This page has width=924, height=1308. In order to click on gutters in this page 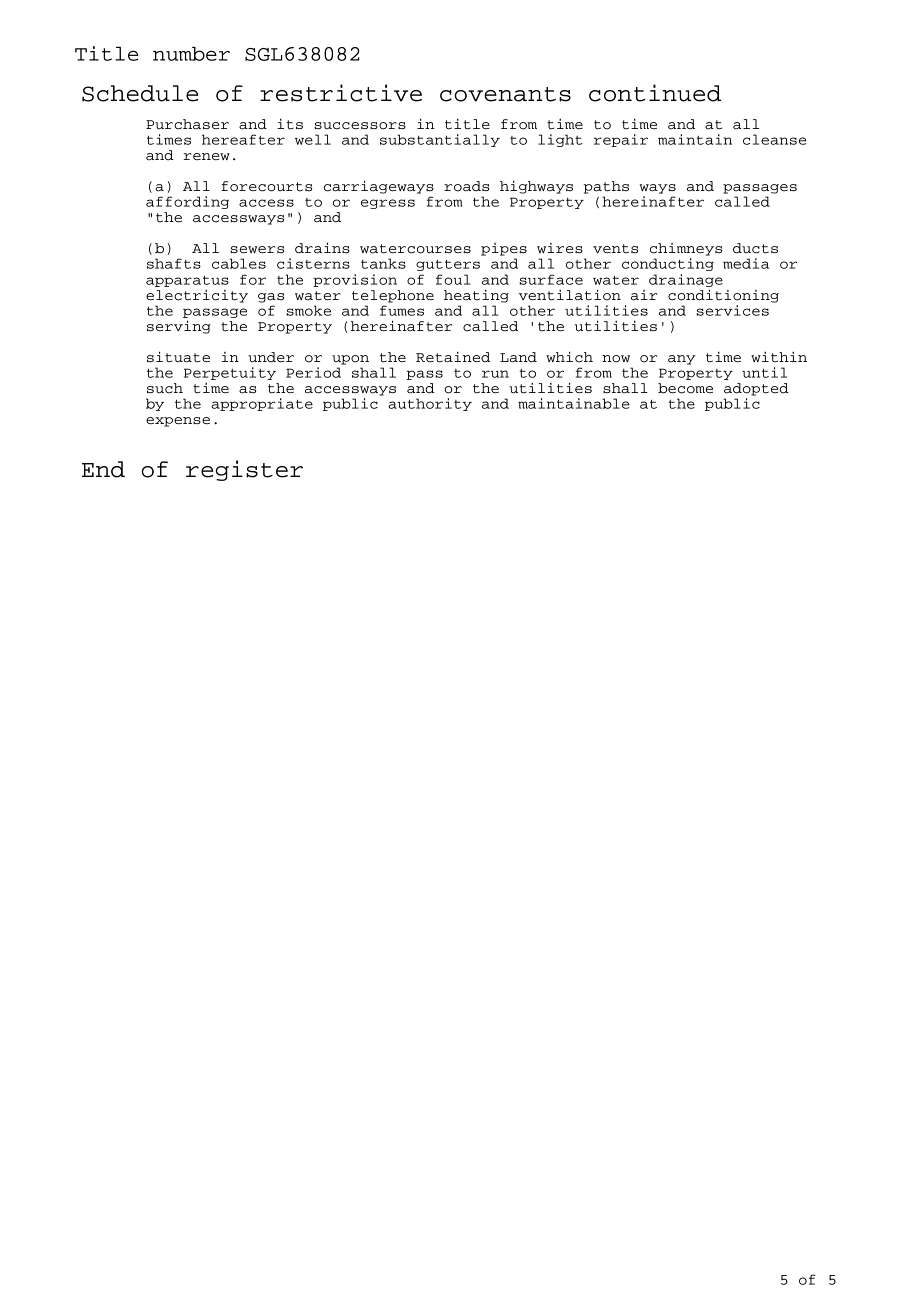, I will do `click(448, 265)`.
